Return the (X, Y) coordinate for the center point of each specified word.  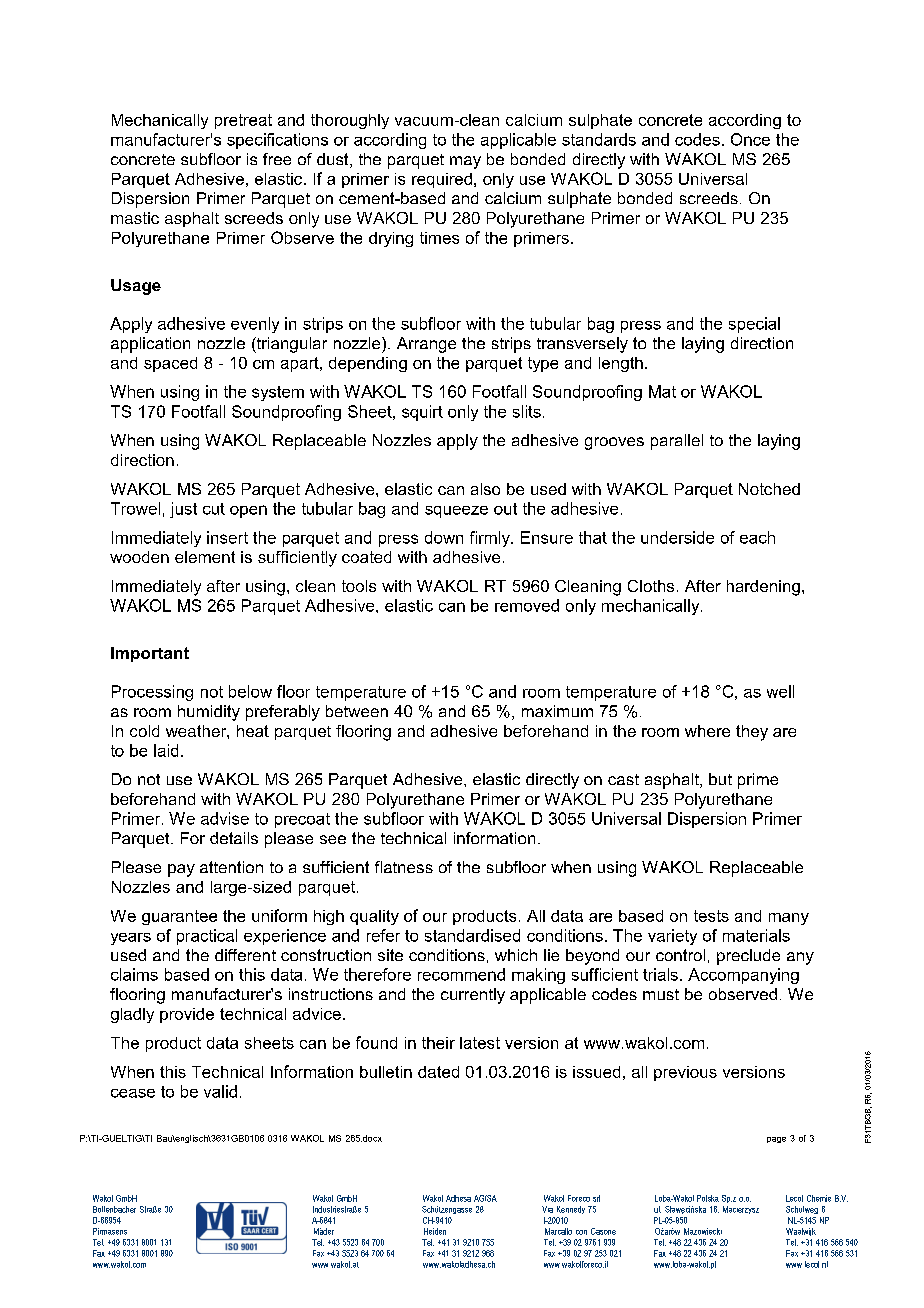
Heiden (435, 1231)
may (465, 162)
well (780, 691)
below (250, 691)
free (277, 159)
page (776, 1140)
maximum (557, 711)
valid (220, 1091)
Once (750, 139)
